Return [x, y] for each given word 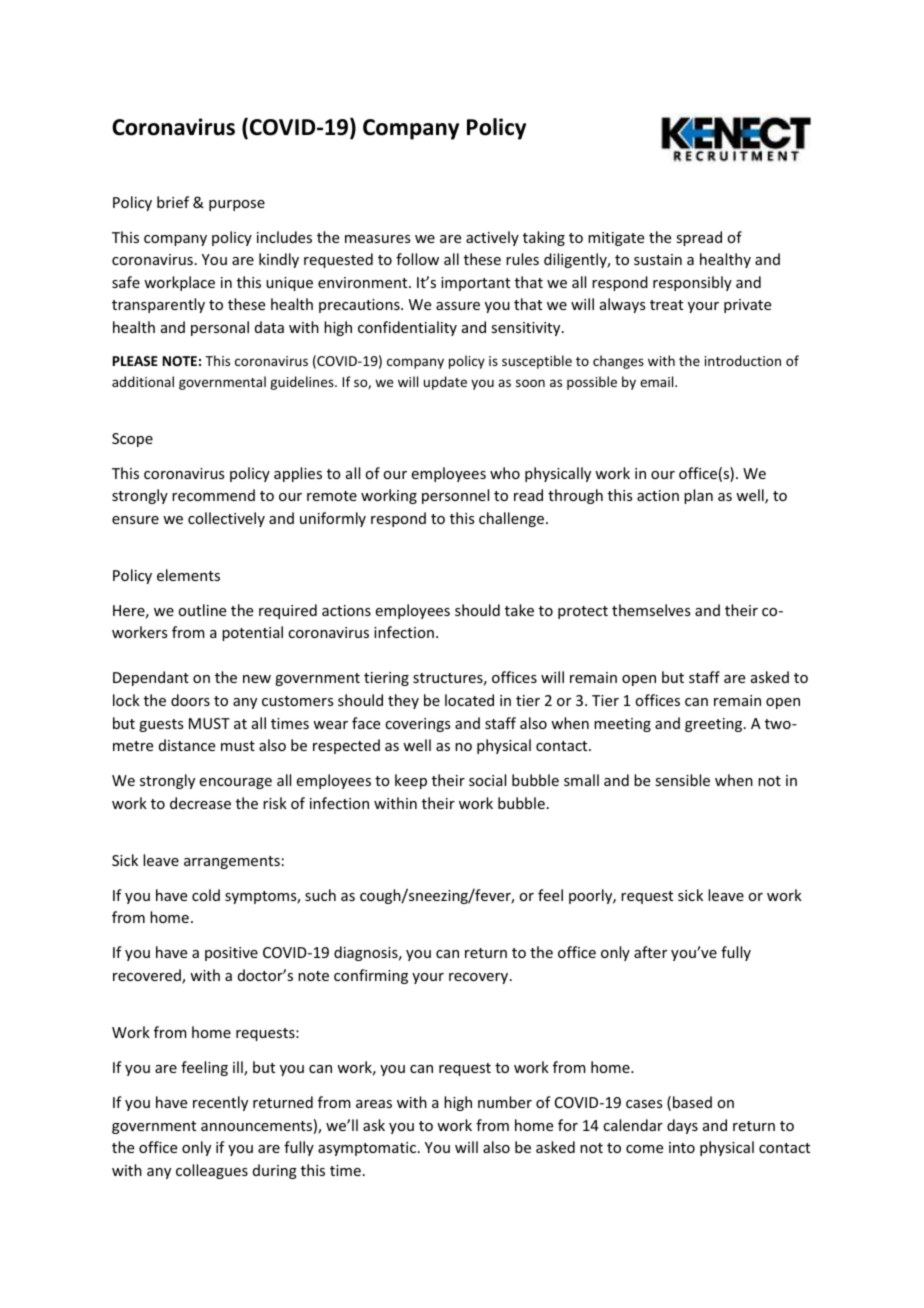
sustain [658, 259]
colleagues [212, 1171]
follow [417, 259]
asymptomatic [367, 1149]
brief [173, 202]
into [682, 1147]
